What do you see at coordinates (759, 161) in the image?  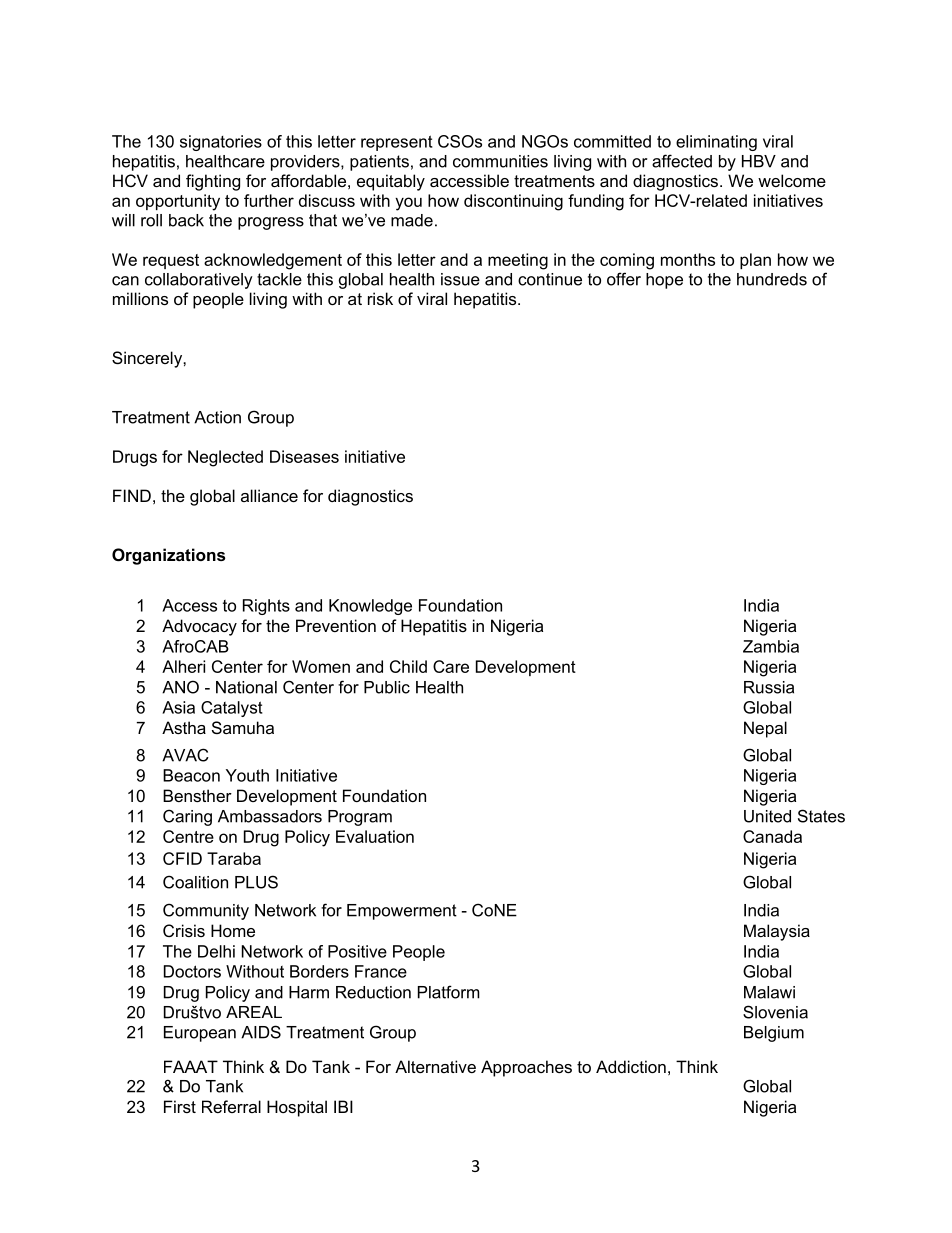 I see `HBV` at bounding box center [759, 161].
